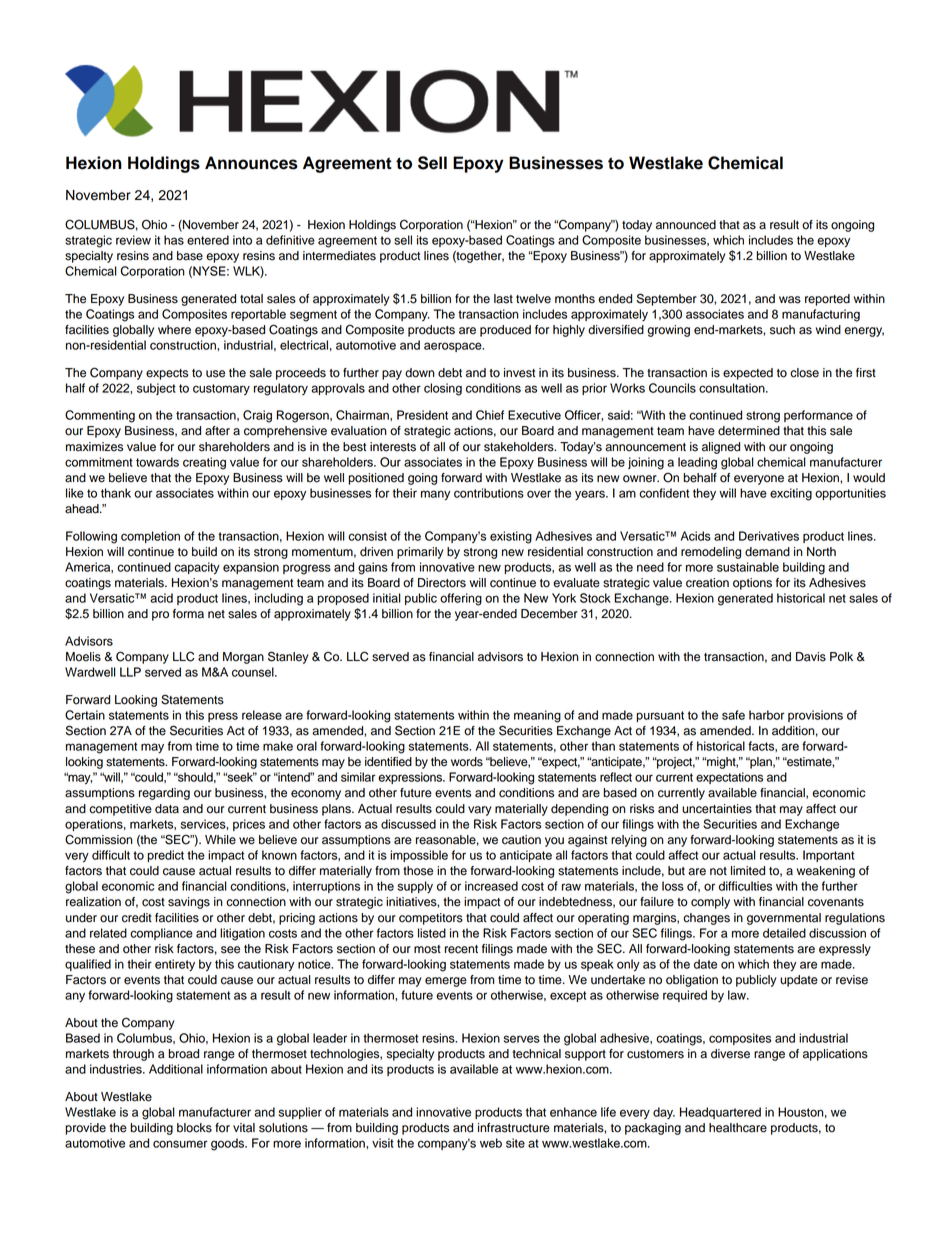  What do you see at coordinates (811, 657) in the screenshot?
I see `Davis` at bounding box center [811, 657].
